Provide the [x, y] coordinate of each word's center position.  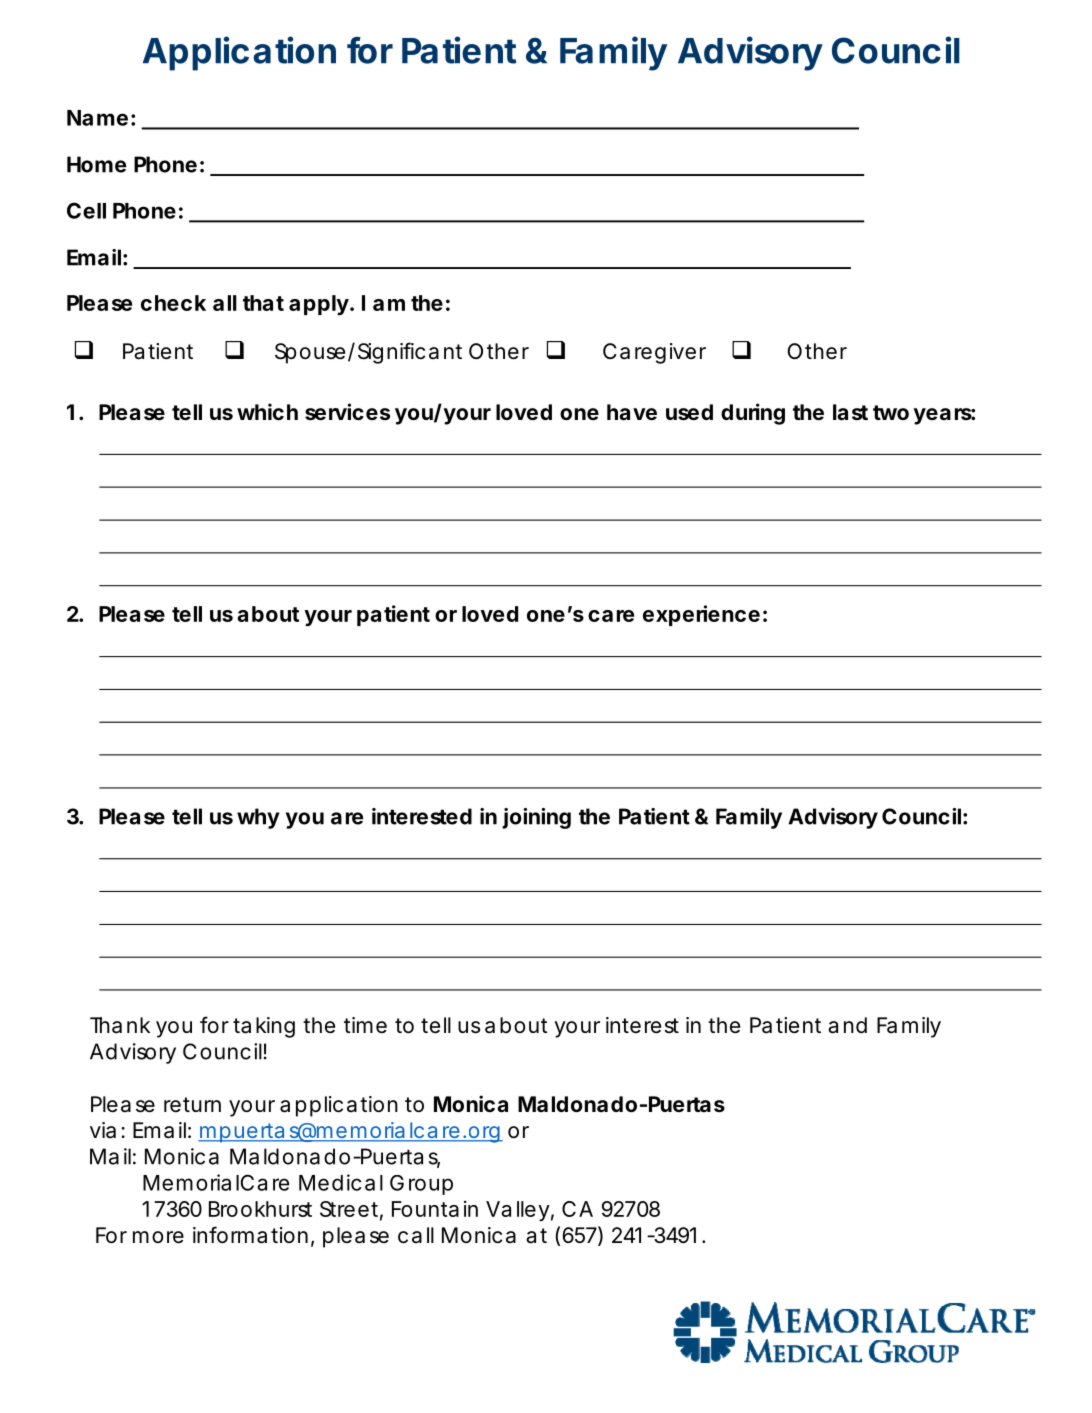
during [753, 414]
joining [536, 818]
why [258, 818]
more [158, 1237]
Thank [120, 1025]
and [847, 1025]
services [347, 412]
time [365, 1025]
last [850, 412]
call [416, 1235]
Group [421, 1185]
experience [701, 615]
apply [319, 305]
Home [97, 164]
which [267, 412]
